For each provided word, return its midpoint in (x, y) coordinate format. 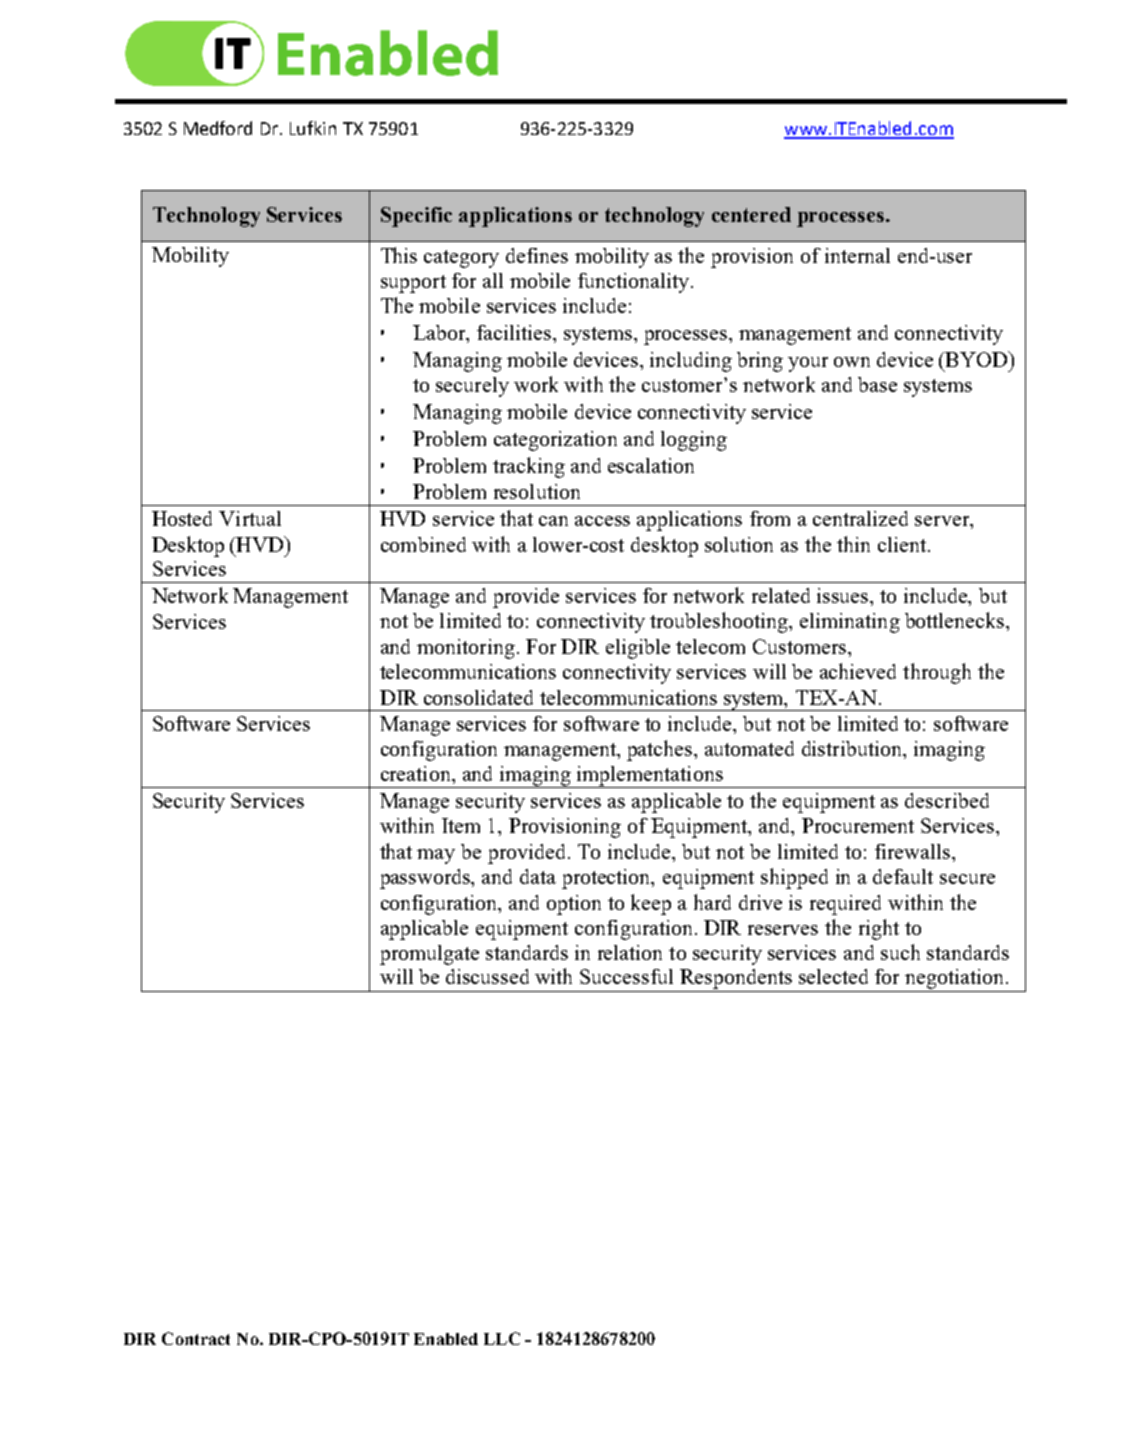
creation (417, 773)
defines (537, 255)
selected (833, 976)
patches (661, 750)
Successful (626, 976)
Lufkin (313, 128)
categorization (555, 441)
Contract (196, 1338)
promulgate (429, 955)
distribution (853, 748)
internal (857, 255)
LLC (502, 1338)
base (877, 384)
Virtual (250, 518)
